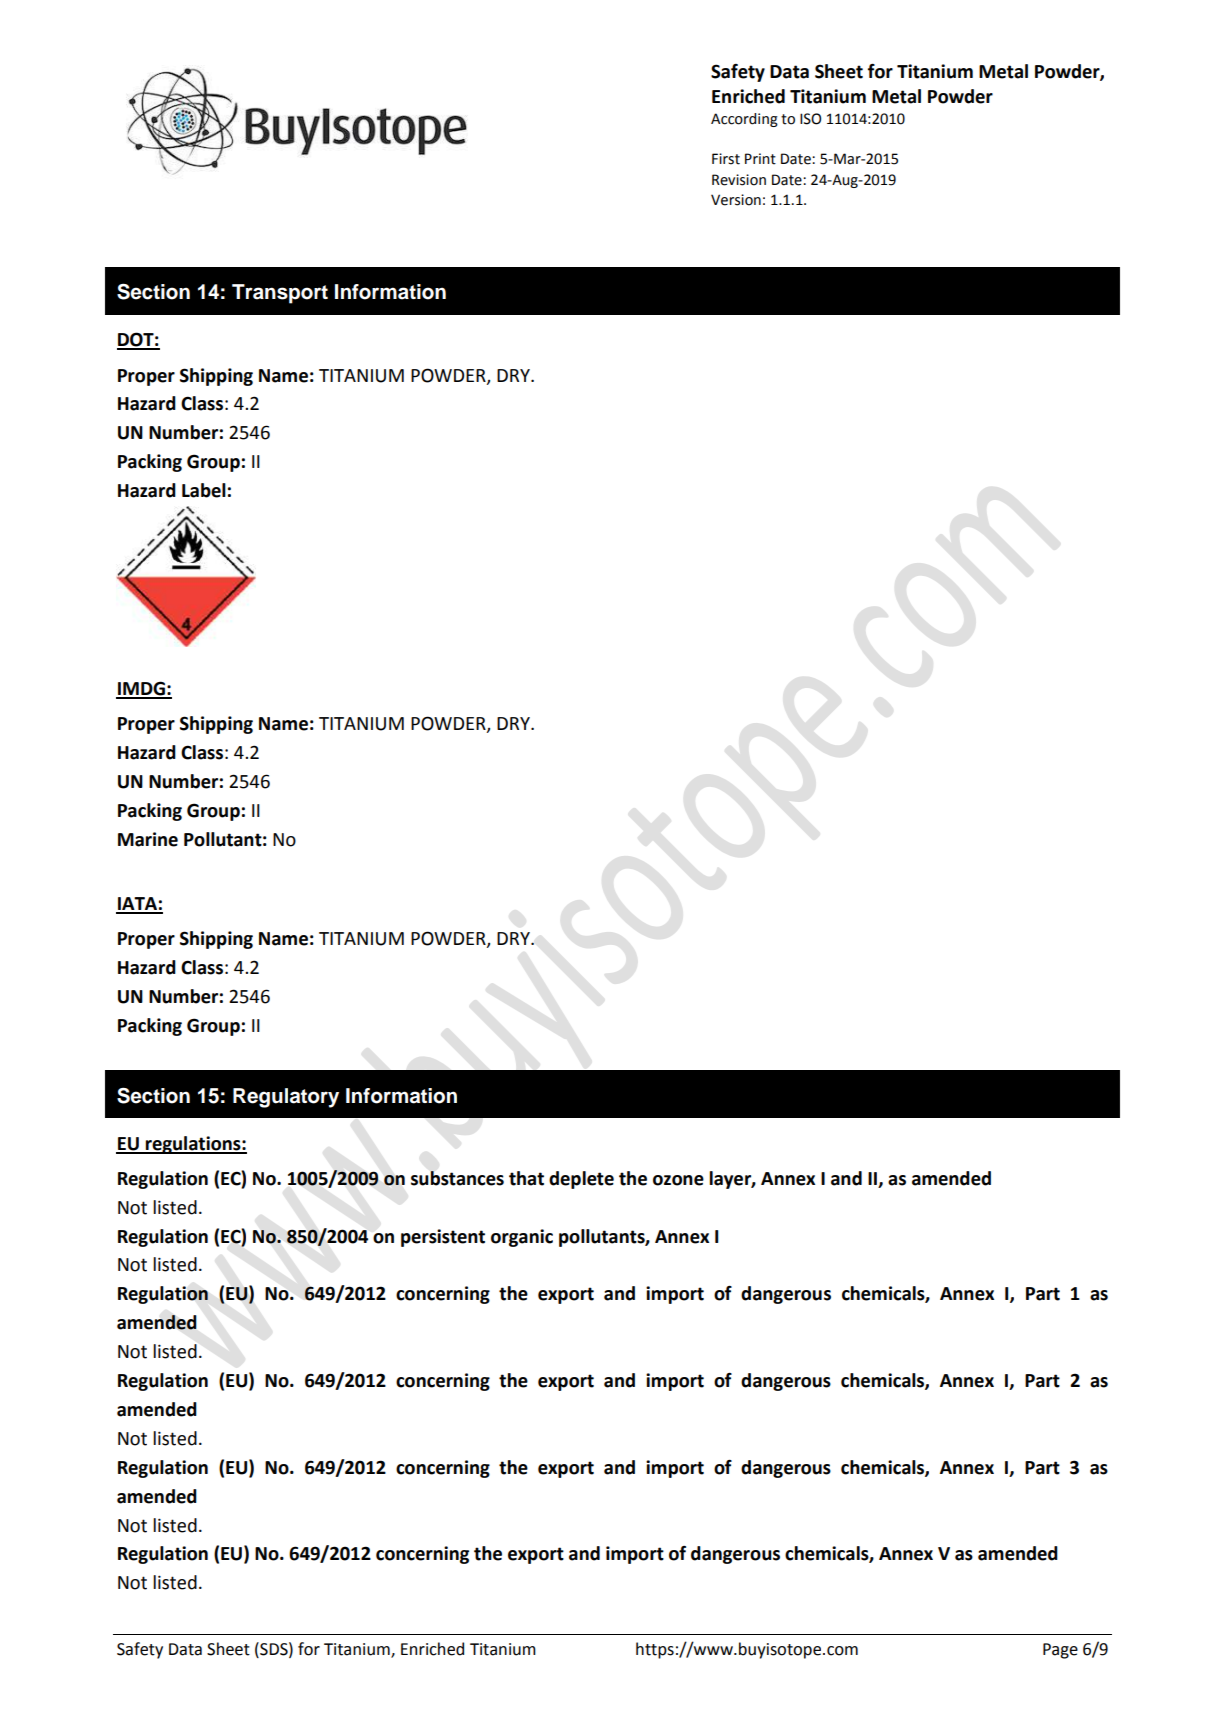  Describe the element at coordinates (760, 159) in the page. I see `Print` at that location.
